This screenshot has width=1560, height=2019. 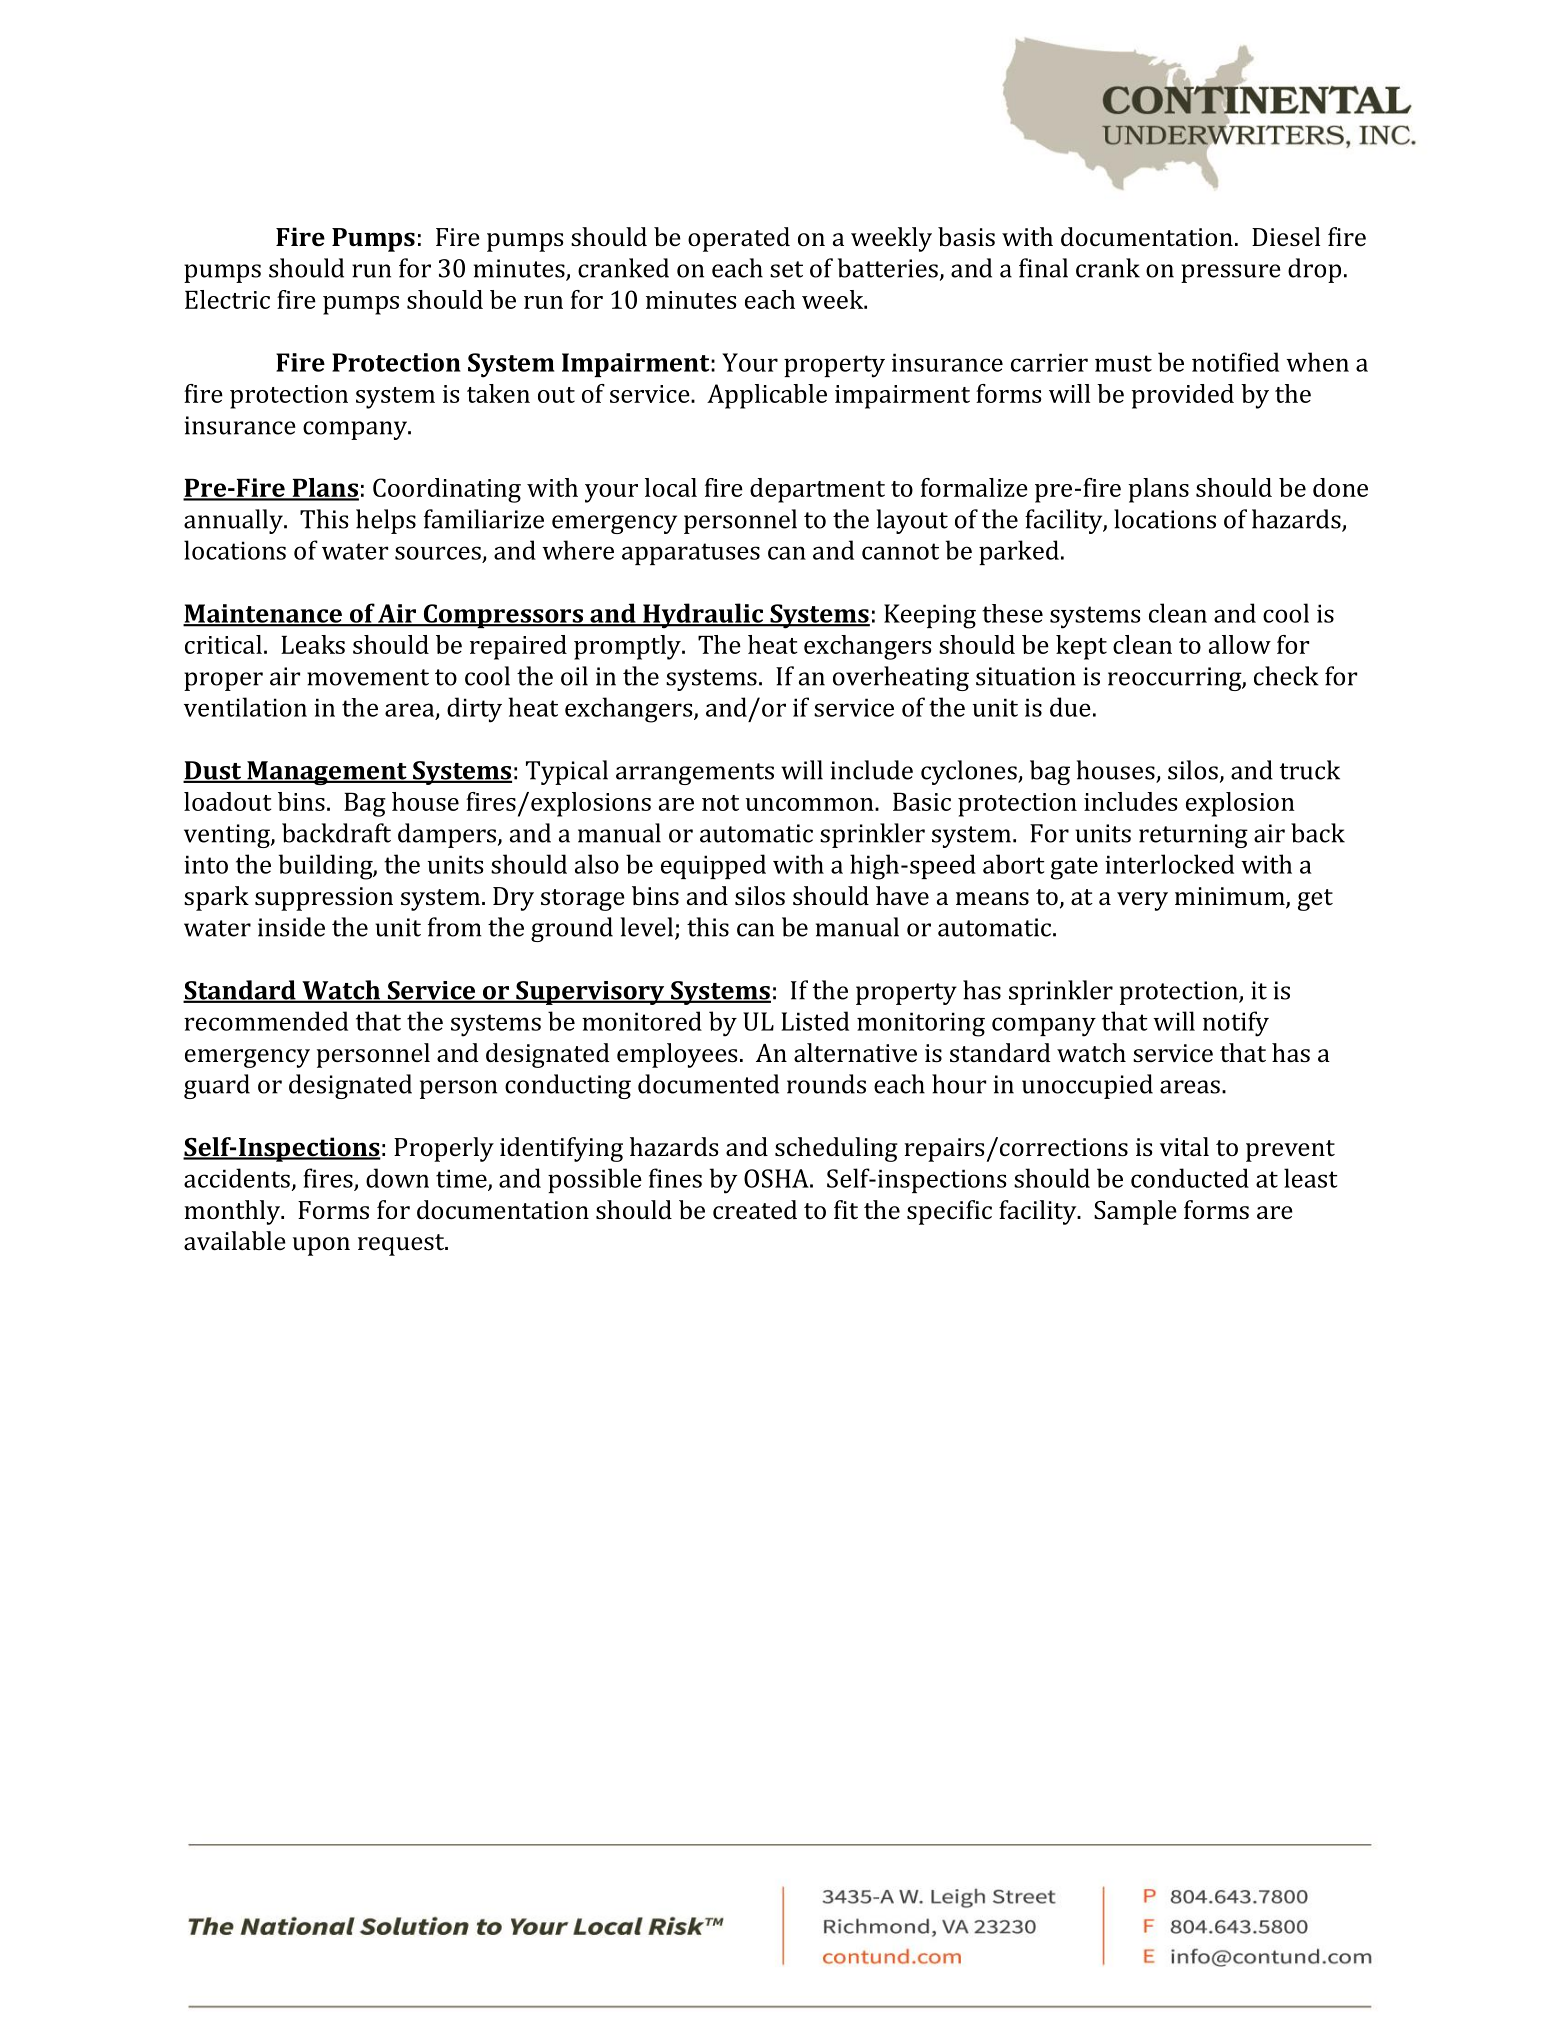 I want to click on recommended, so click(x=266, y=1021).
